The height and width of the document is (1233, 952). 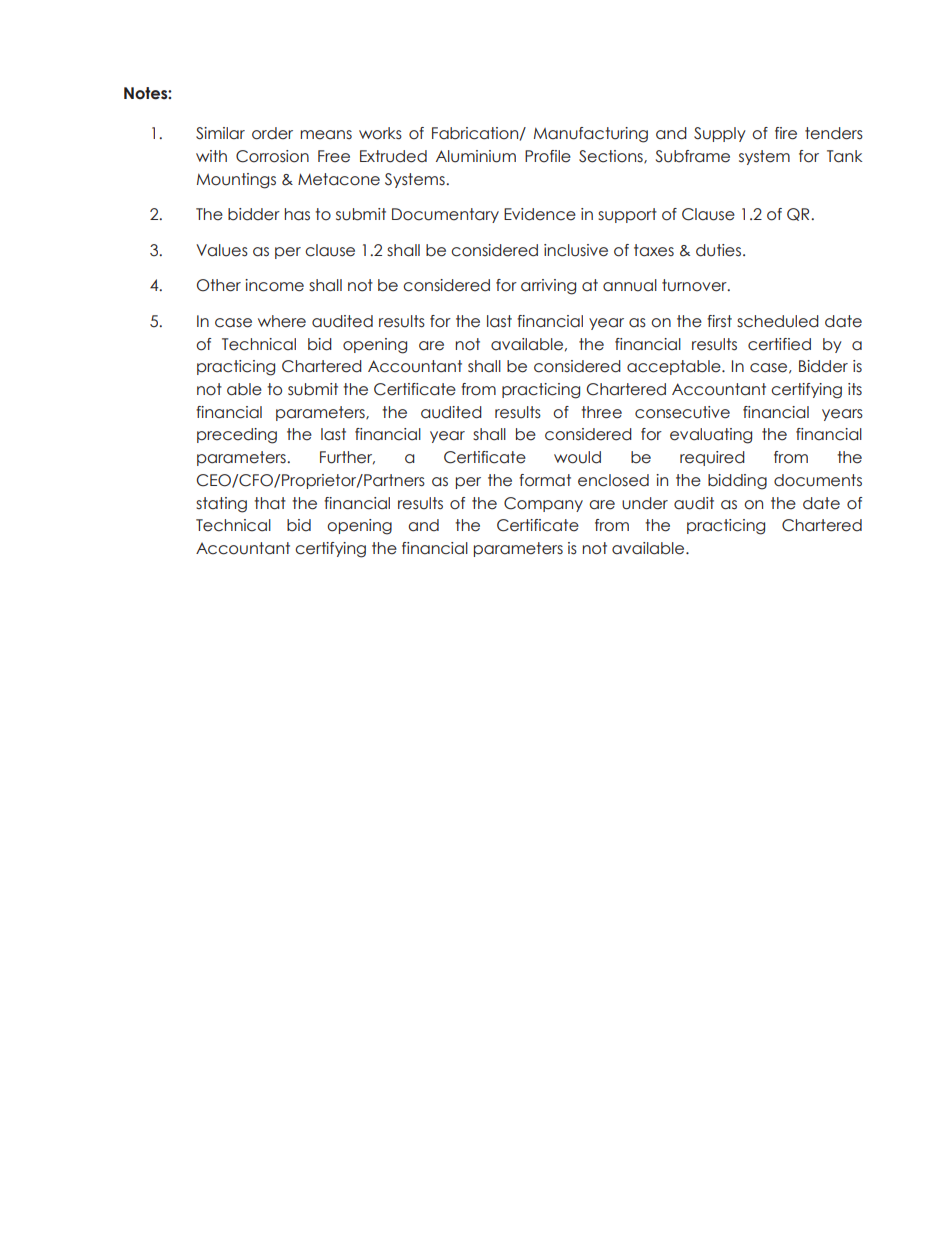 I want to click on preceding, so click(x=237, y=436).
